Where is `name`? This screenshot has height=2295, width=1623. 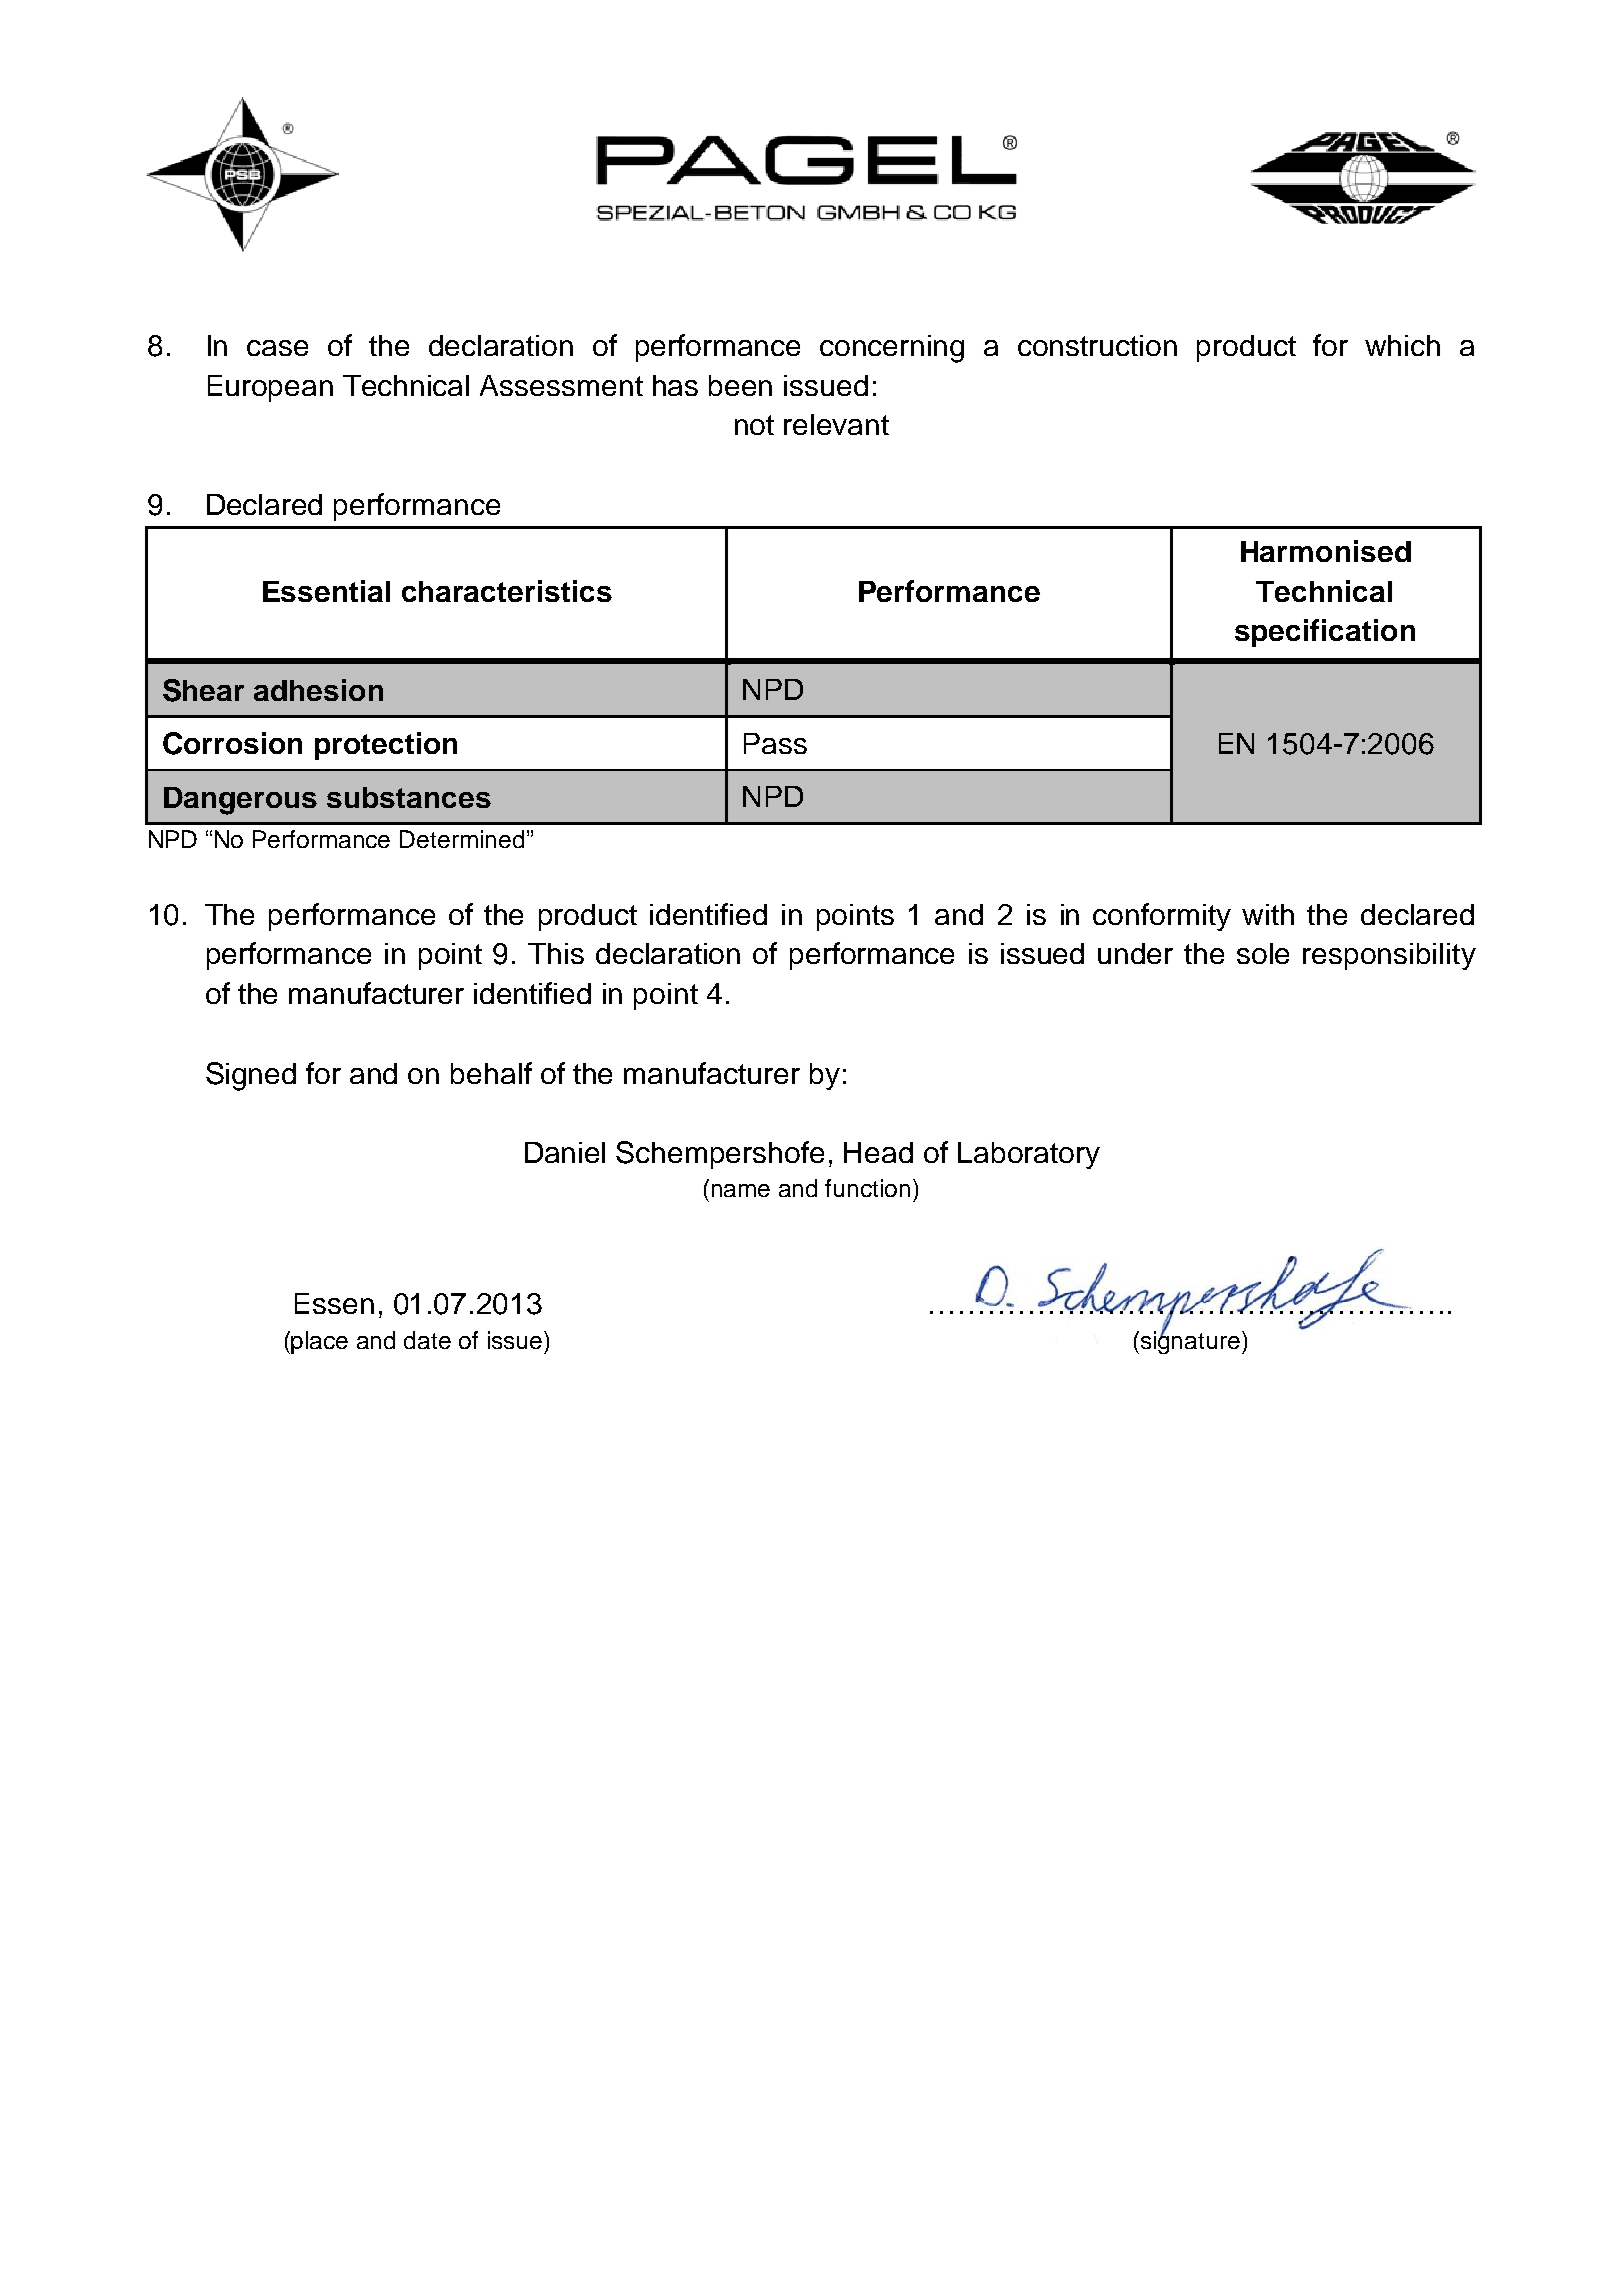 name is located at coordinates (741, 1190).
